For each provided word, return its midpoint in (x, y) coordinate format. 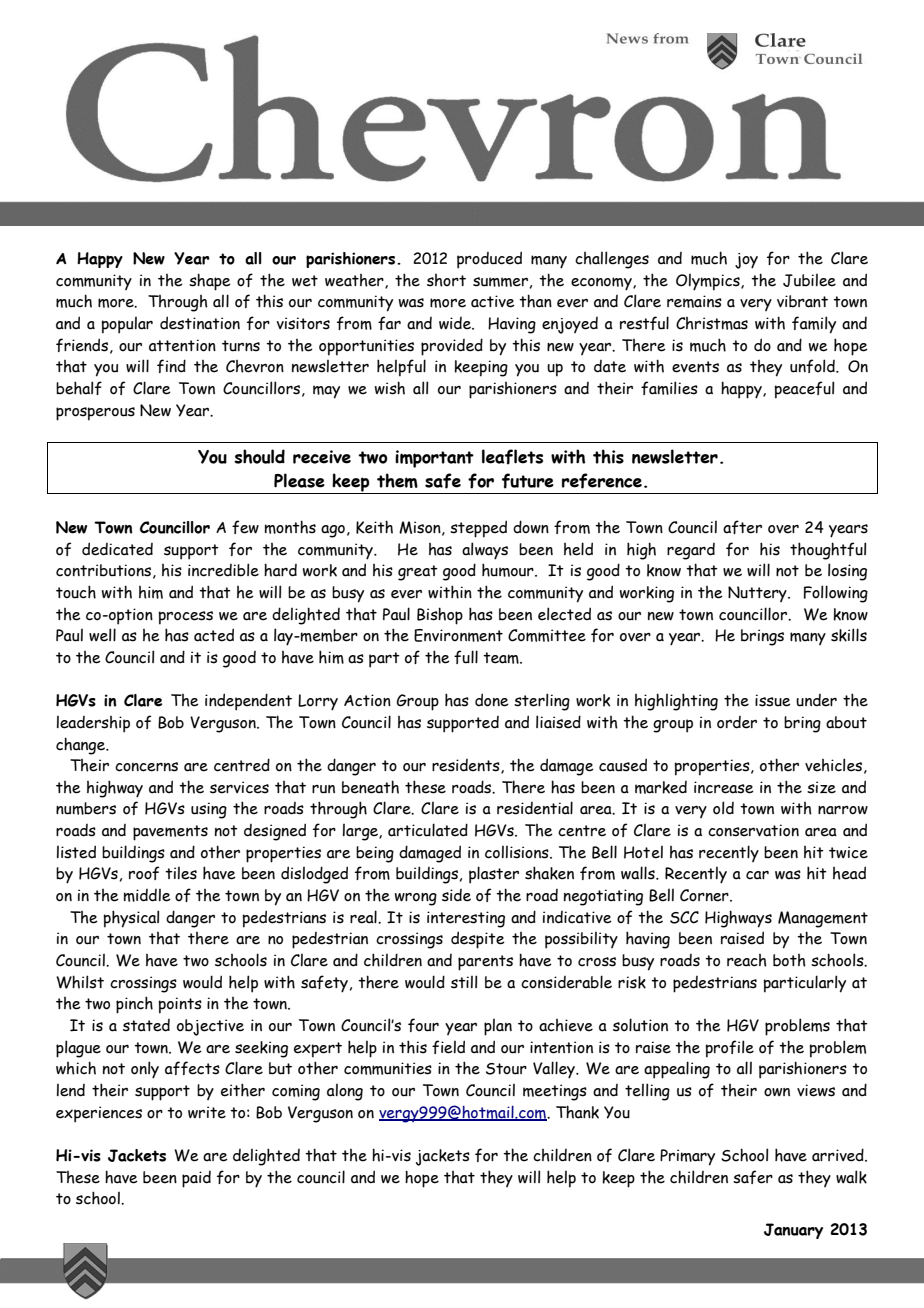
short (446, 280)
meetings (555, 1092)
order (737, 722)
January (793, 1231)
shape (210, 282)
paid (196, 1179)
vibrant (802, 301)
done (492, 700)
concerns (146, 767)
